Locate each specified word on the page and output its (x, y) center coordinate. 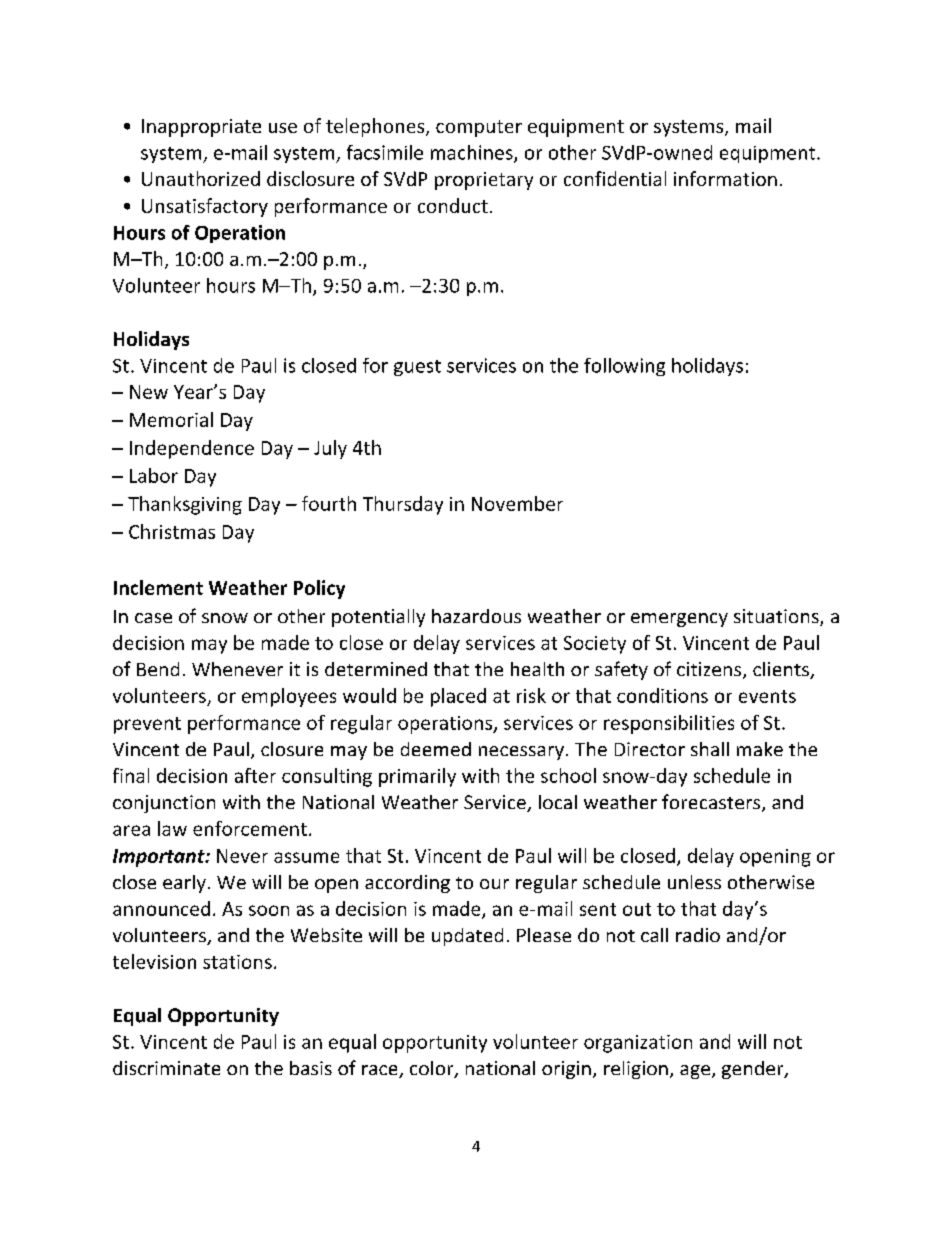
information (725, 178)
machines (473, 153)
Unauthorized (201, 178)
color (433, 1069)
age (695, 1072)
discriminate (166, 1068)
